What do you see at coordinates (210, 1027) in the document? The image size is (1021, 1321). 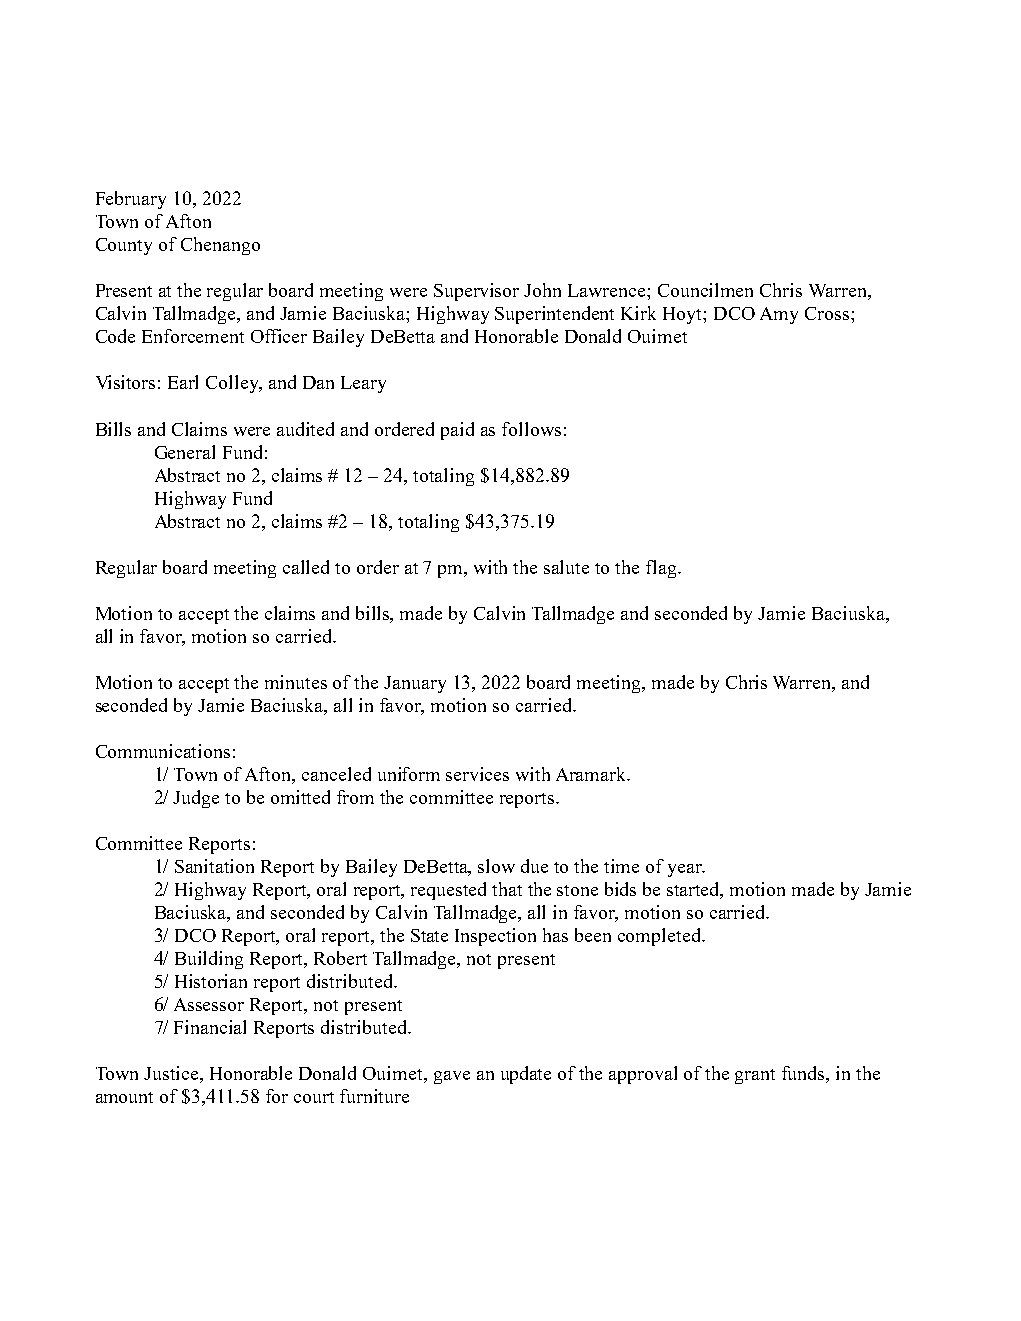 I see `Financial` at bounding box center [210, 1027].
